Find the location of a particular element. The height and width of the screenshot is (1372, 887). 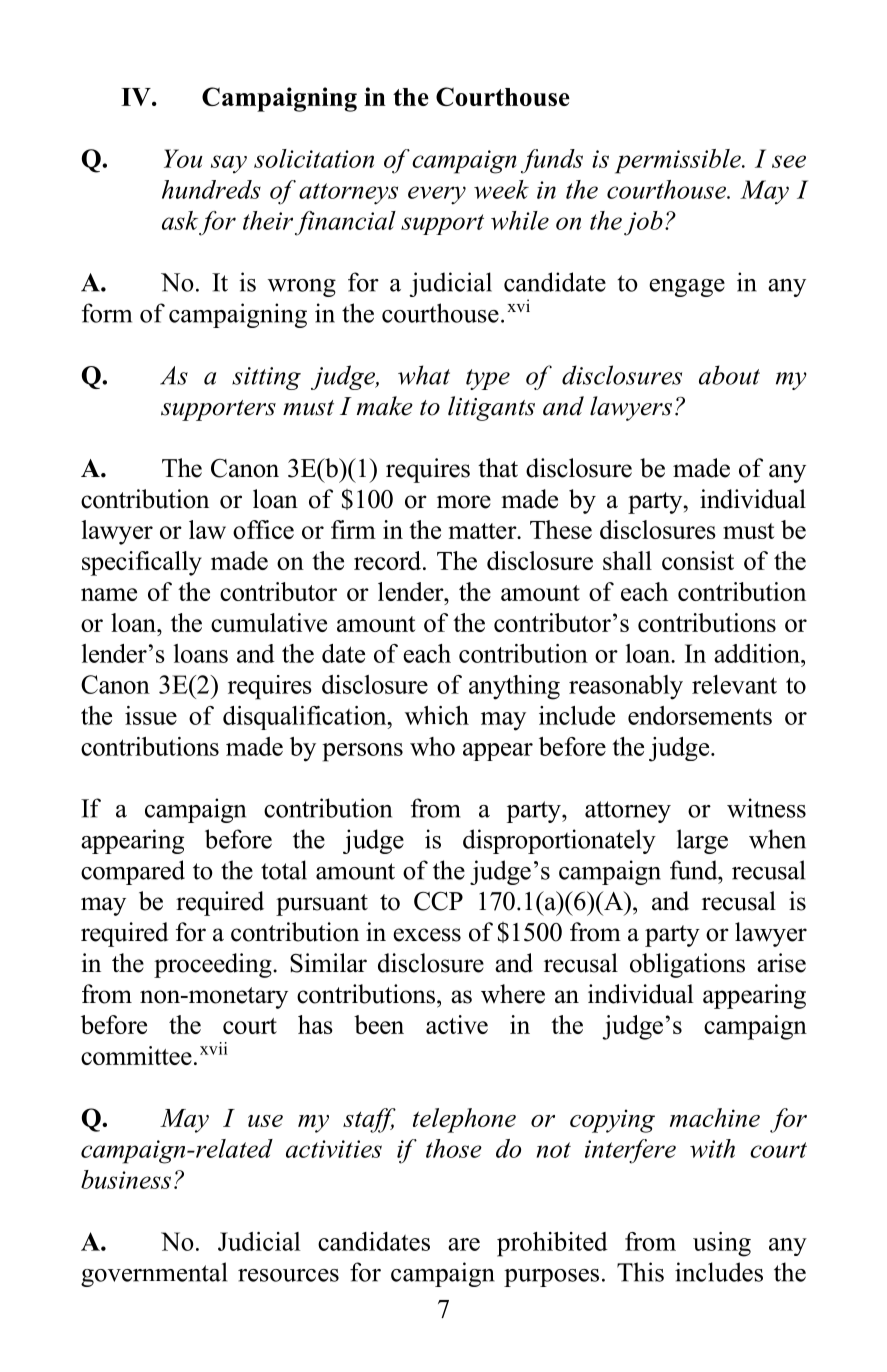

using is located at coordinates (722, 1244).
